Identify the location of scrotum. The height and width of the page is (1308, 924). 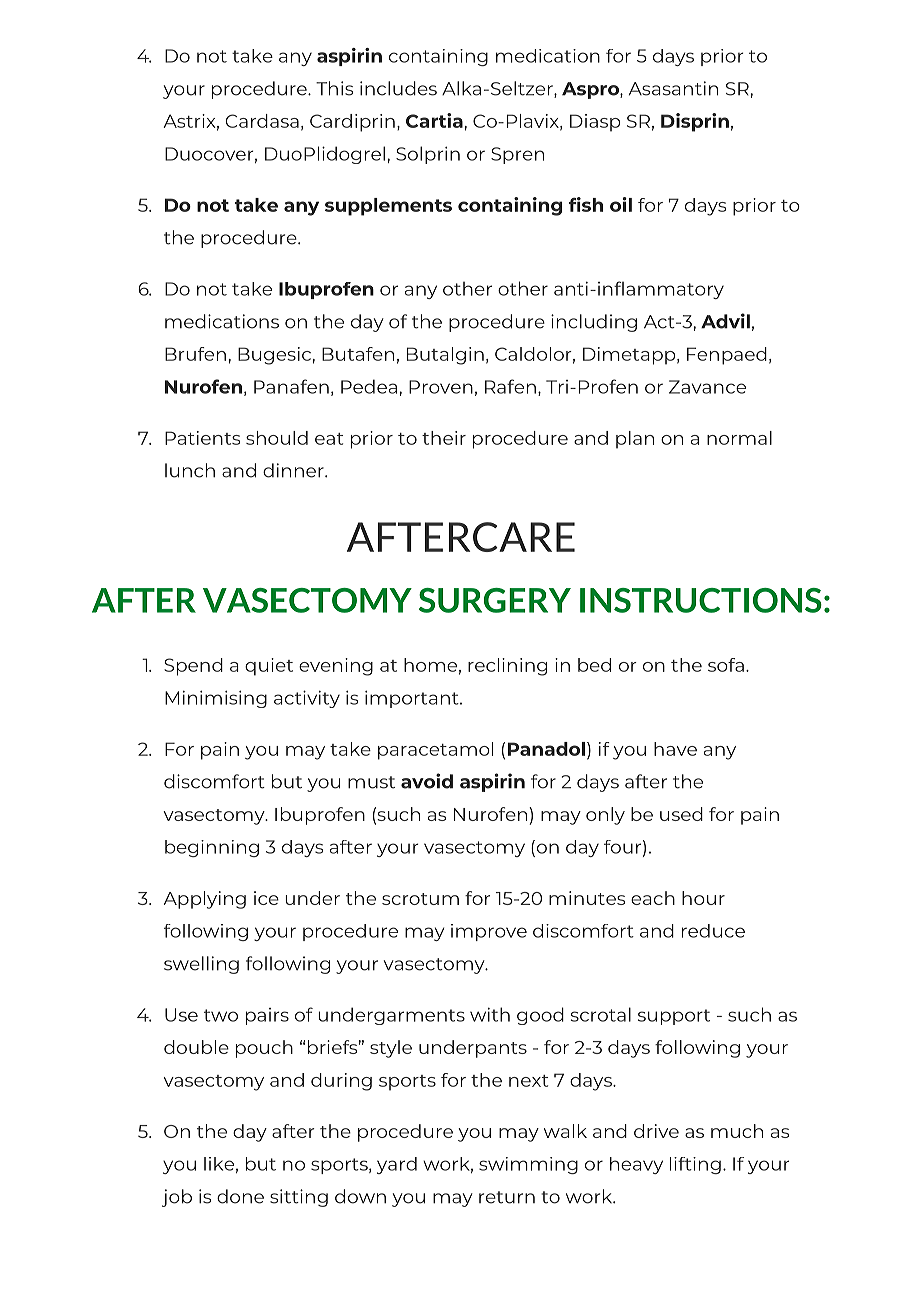
(420, 899).
